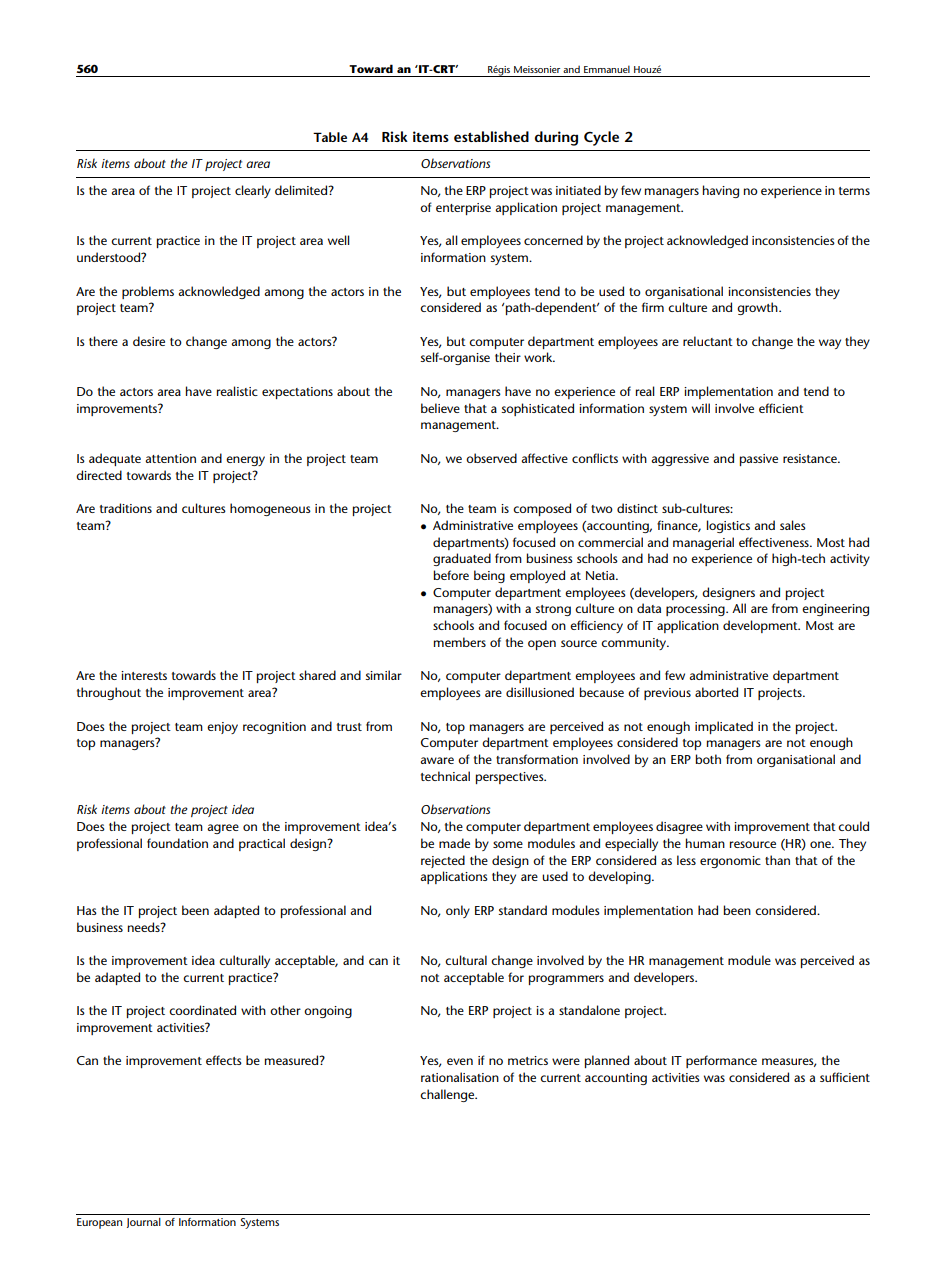  What do you see at coordinates (460, 642) in the screenshot?
I see `members` at bounding box center [460, 642].
